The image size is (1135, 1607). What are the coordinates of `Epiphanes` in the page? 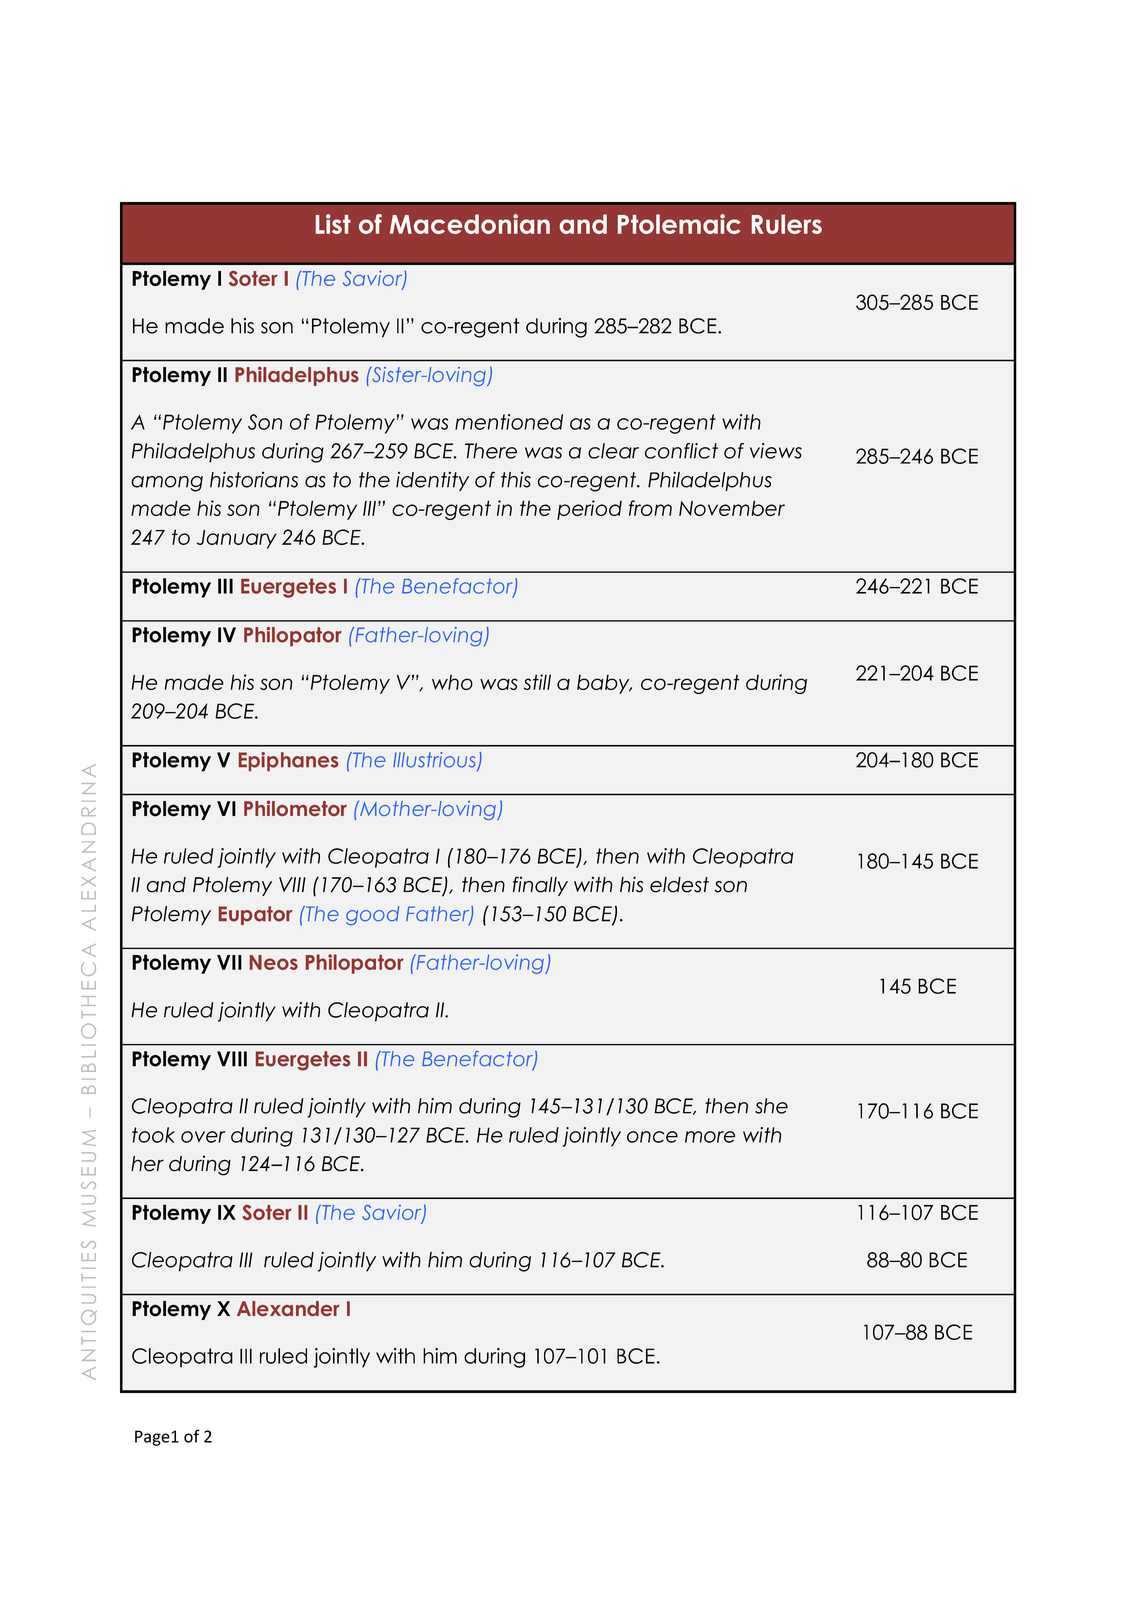 It's located at (288, 761).
